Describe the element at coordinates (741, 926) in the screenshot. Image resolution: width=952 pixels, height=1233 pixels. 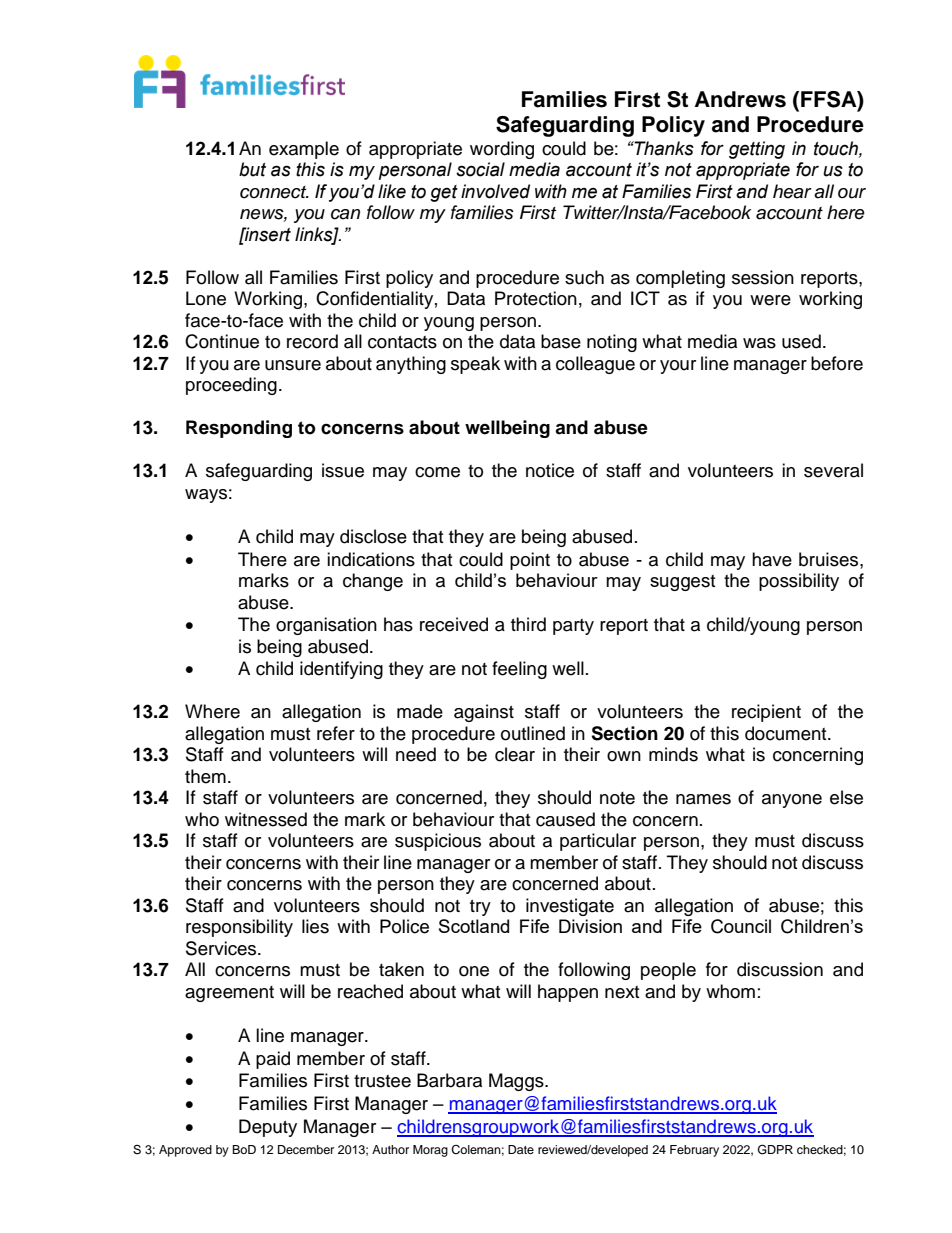
I see `Council` at that location.
